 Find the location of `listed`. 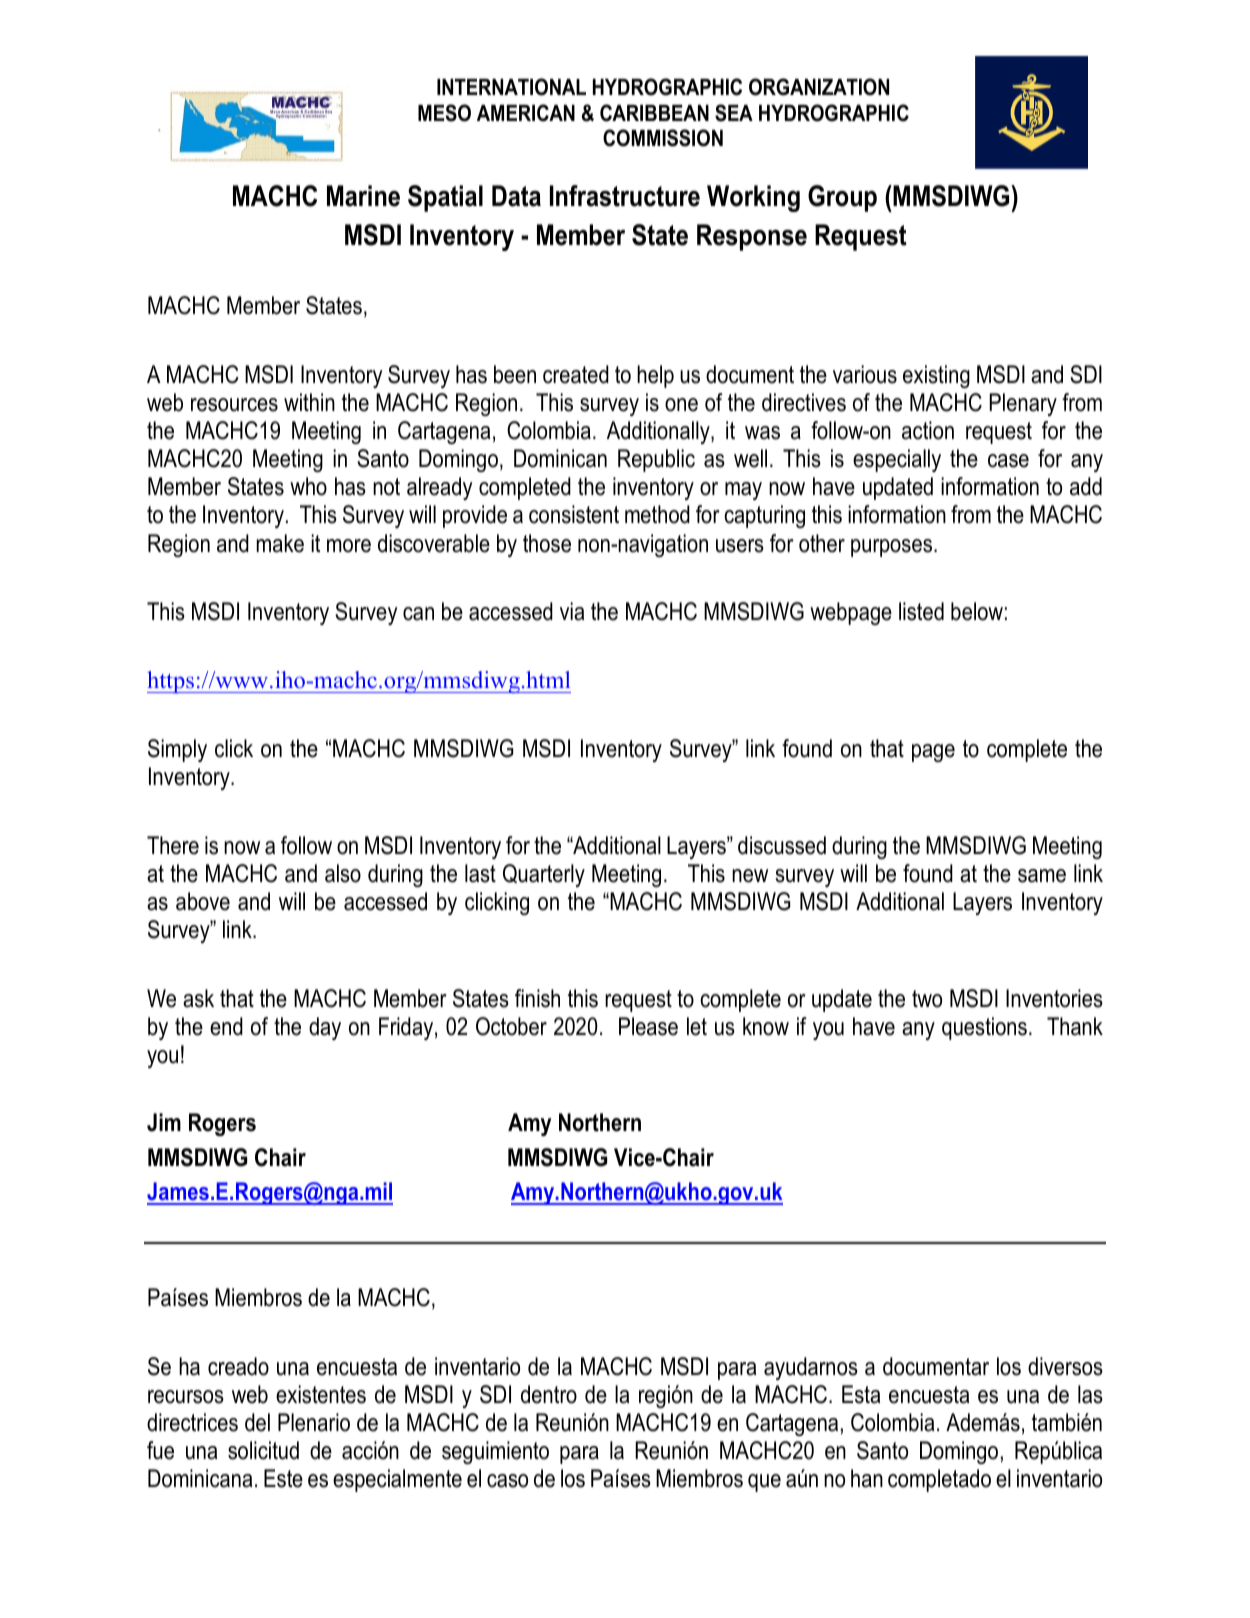

listed is located at coordinates (921, 611).
